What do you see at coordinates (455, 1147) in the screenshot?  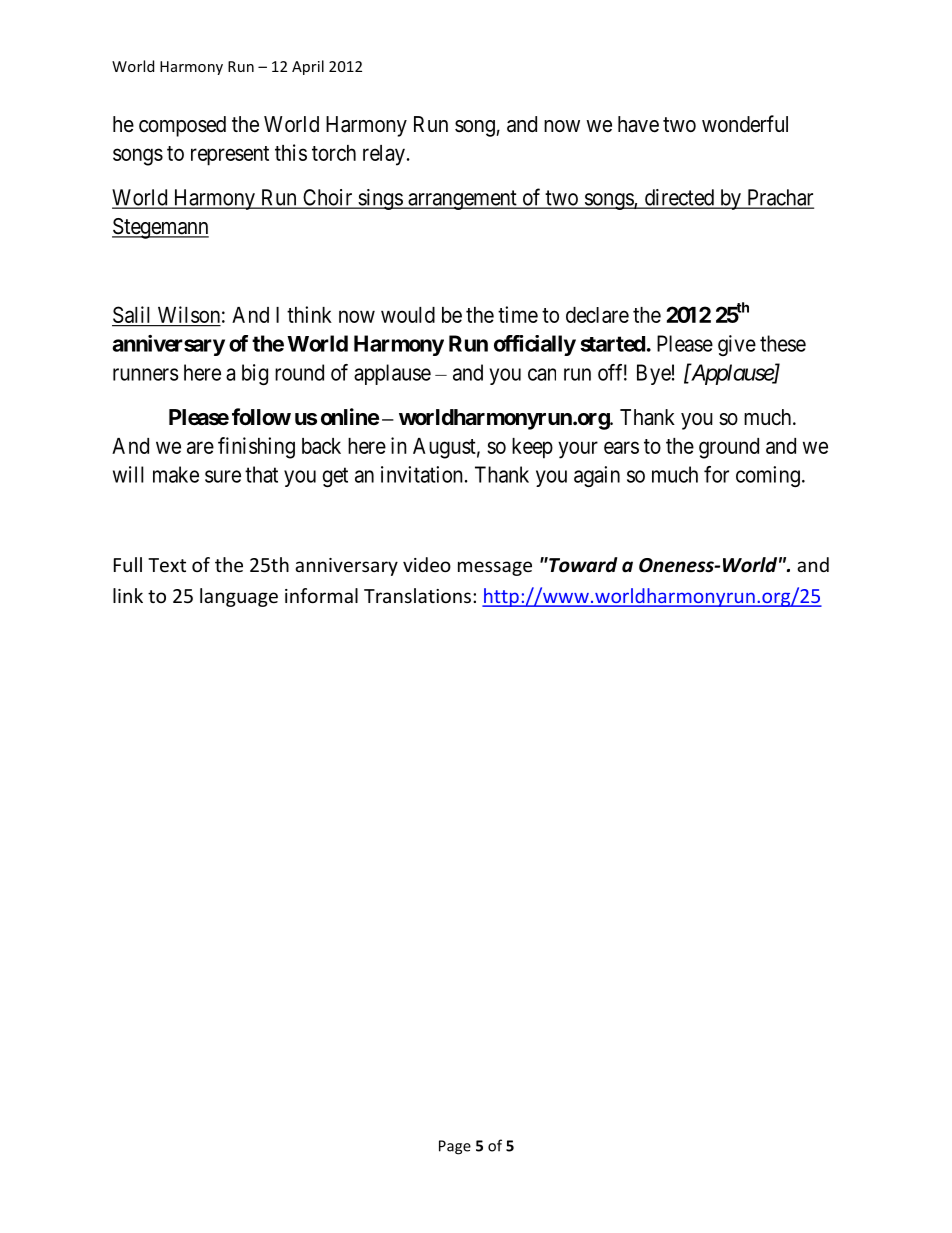 I see `Page` at bounding box center [455, 1147].
